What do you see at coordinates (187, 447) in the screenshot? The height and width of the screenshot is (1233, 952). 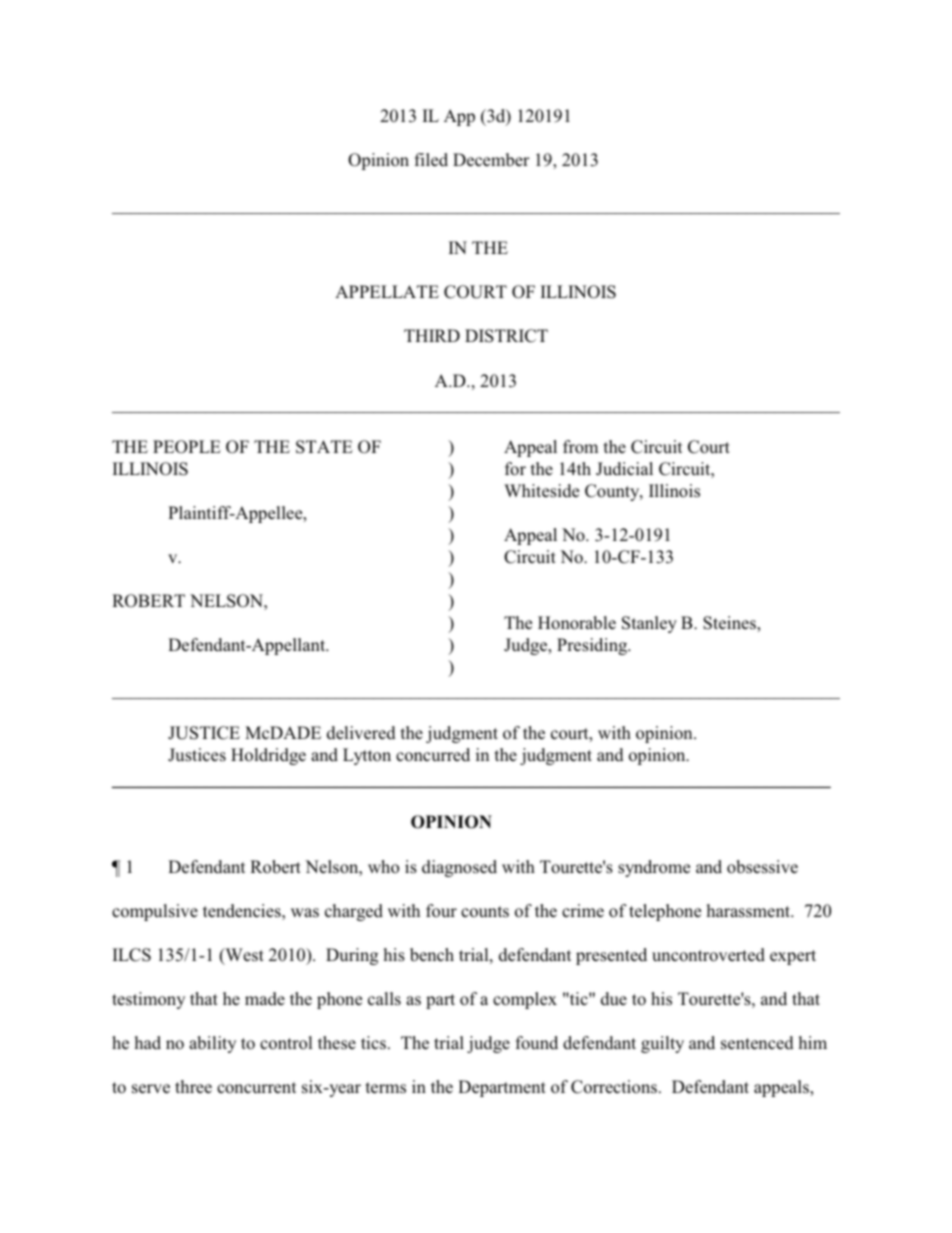 I see `PEOPLE` at bounding box center [187, 447].
